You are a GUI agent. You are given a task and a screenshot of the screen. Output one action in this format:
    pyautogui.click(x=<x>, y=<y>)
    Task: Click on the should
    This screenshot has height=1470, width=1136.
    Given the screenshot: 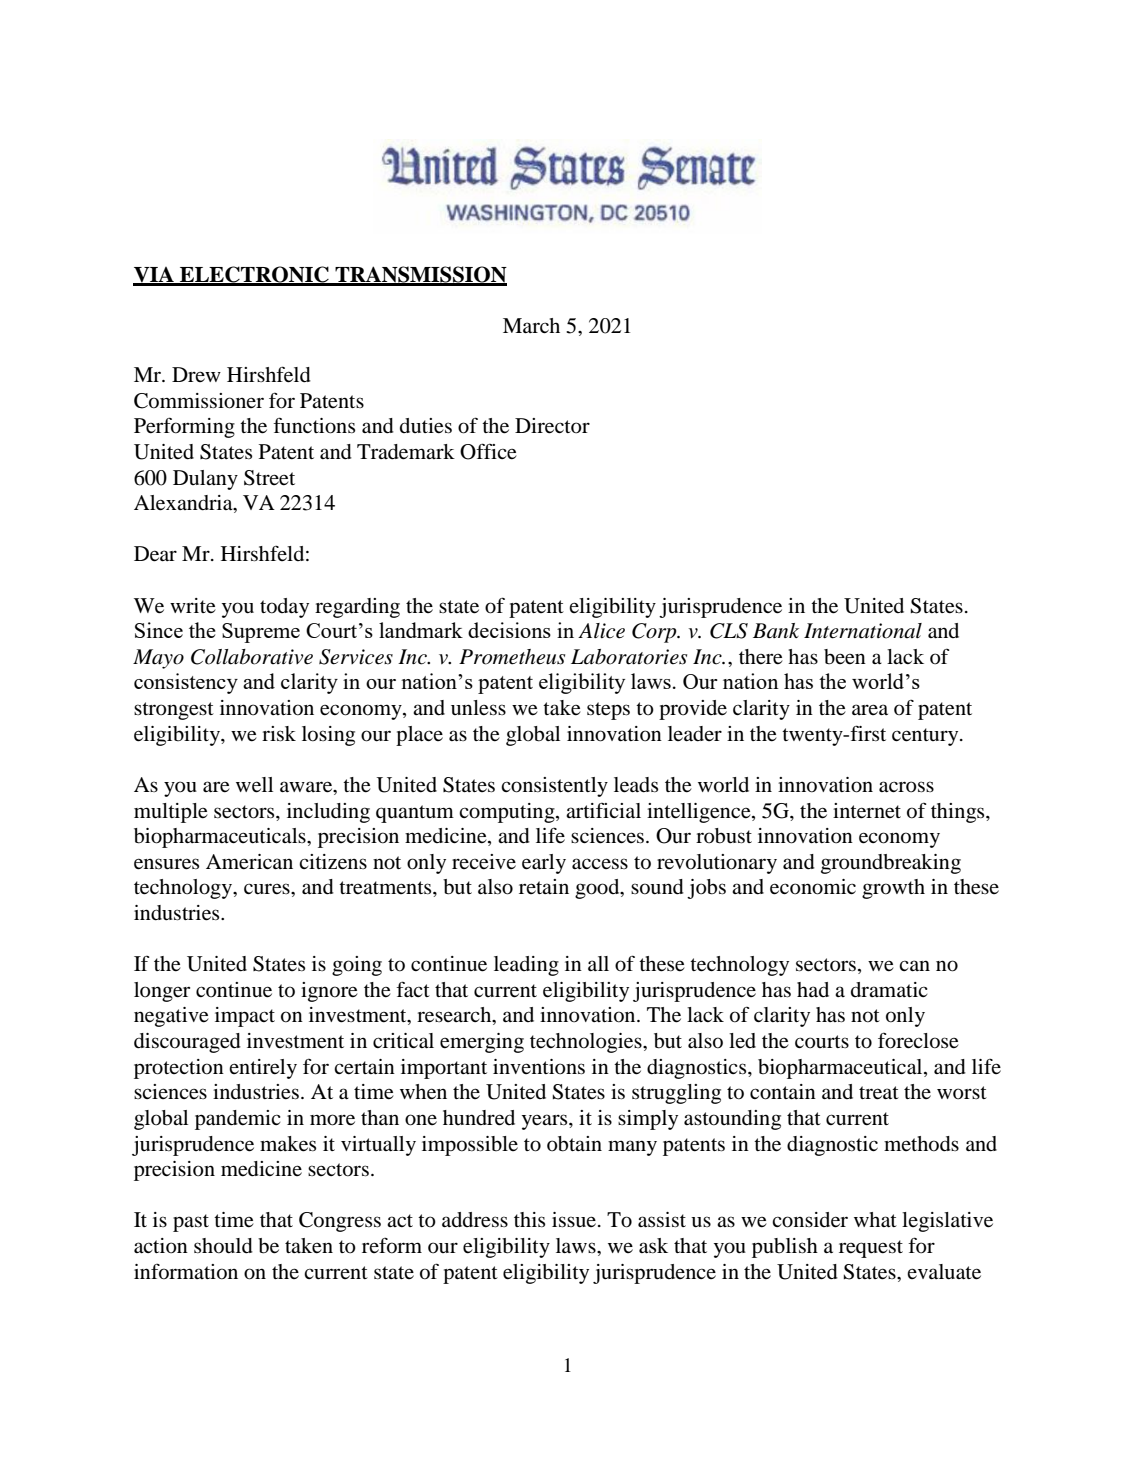 What is the action you would take?
    pyautogui.click(x=223, y=1246)
